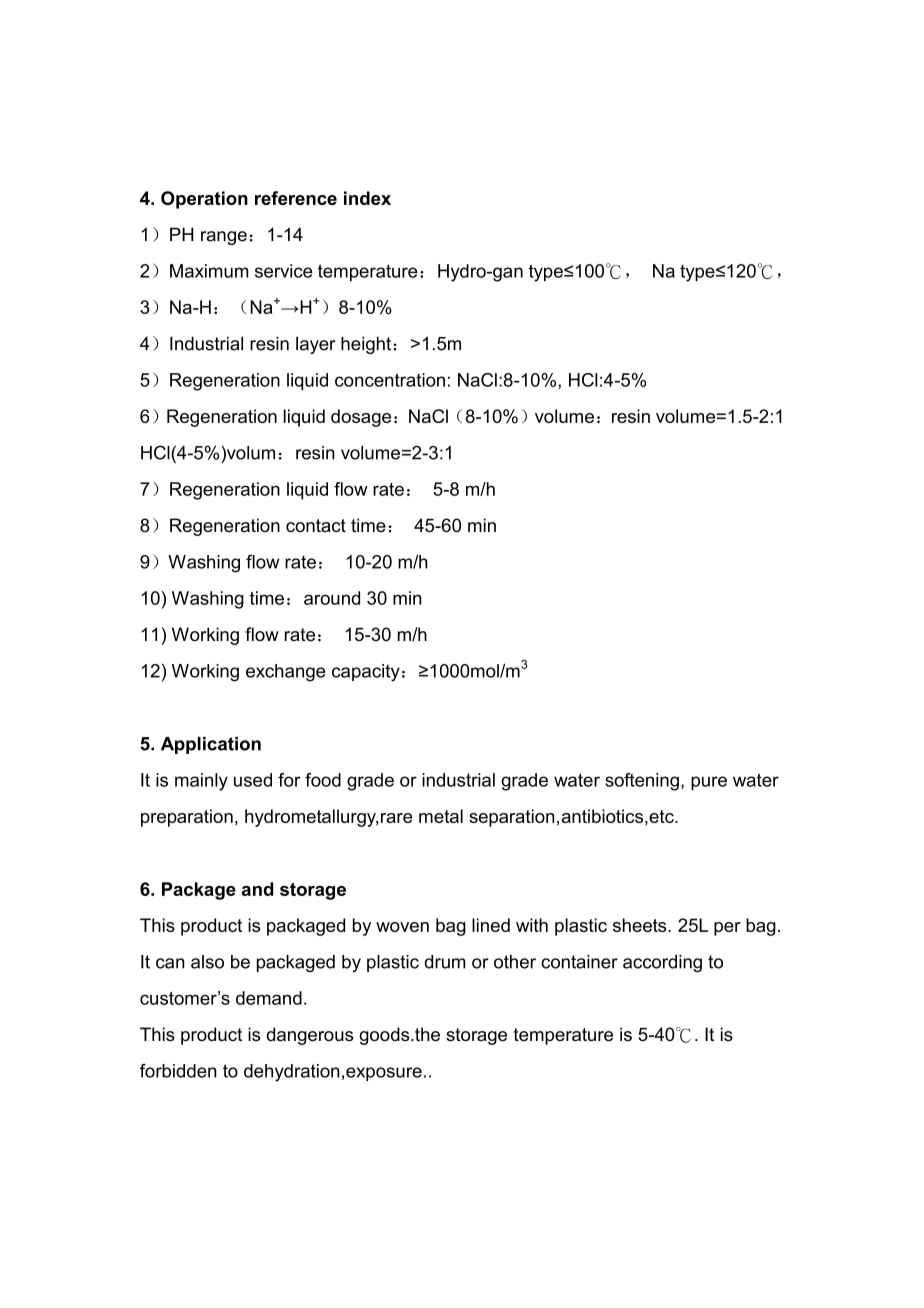 The image size is (924, 1308). Describe the element at coordinates (367, 198) in the screenshot. I see `index` at that location.
